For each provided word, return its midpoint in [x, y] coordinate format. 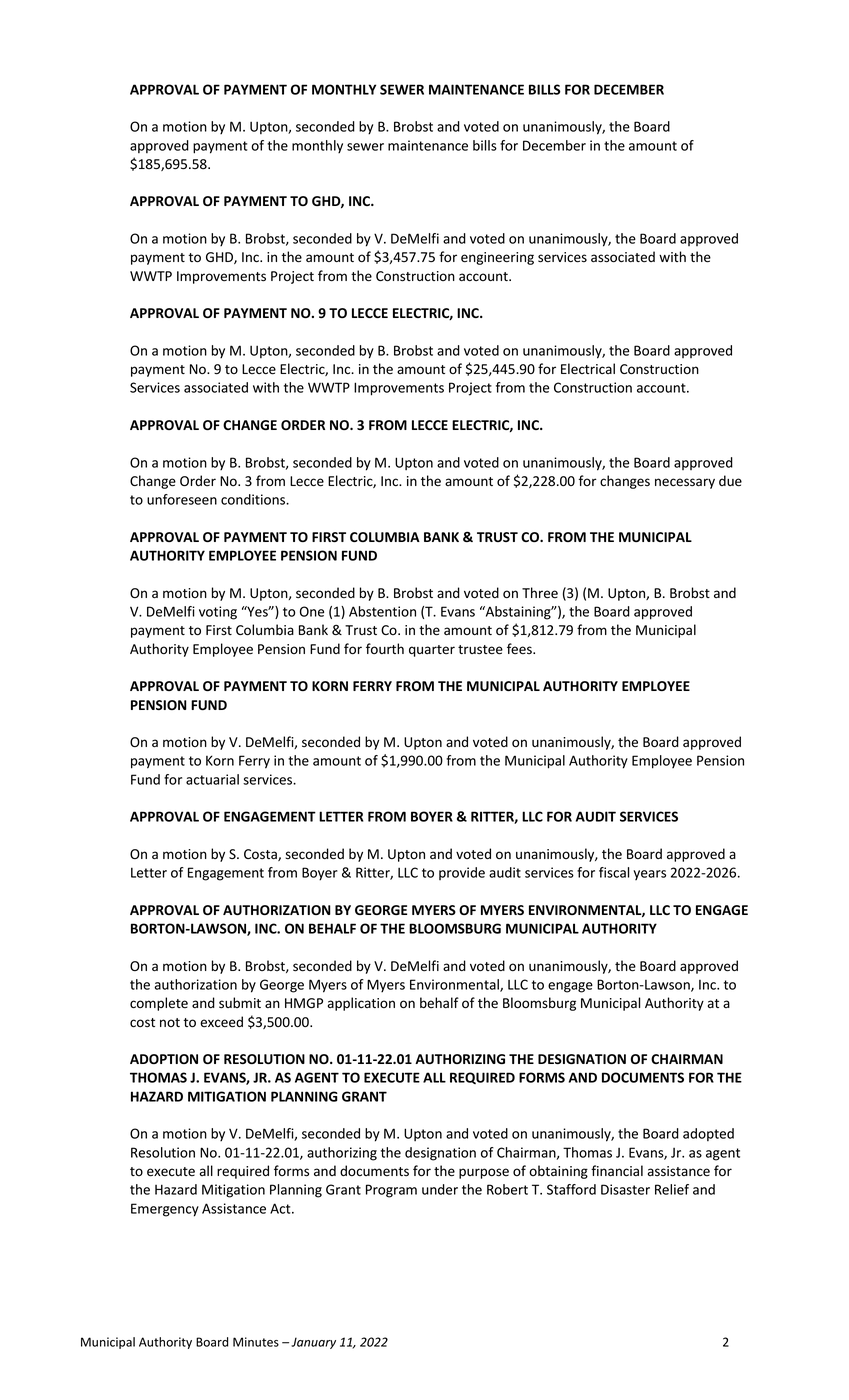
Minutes [256, 1342]
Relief [672, 1189]
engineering [497, 258]
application [361, 1004]
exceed [221, 1022]
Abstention [382, 611]
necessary [685, 483]
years [649, 875]
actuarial [212, 779]
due [730, 481]
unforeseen [182, 499]
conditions [254, 499]
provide [462, 873]
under [440, 1189]
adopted [708, 1134]
